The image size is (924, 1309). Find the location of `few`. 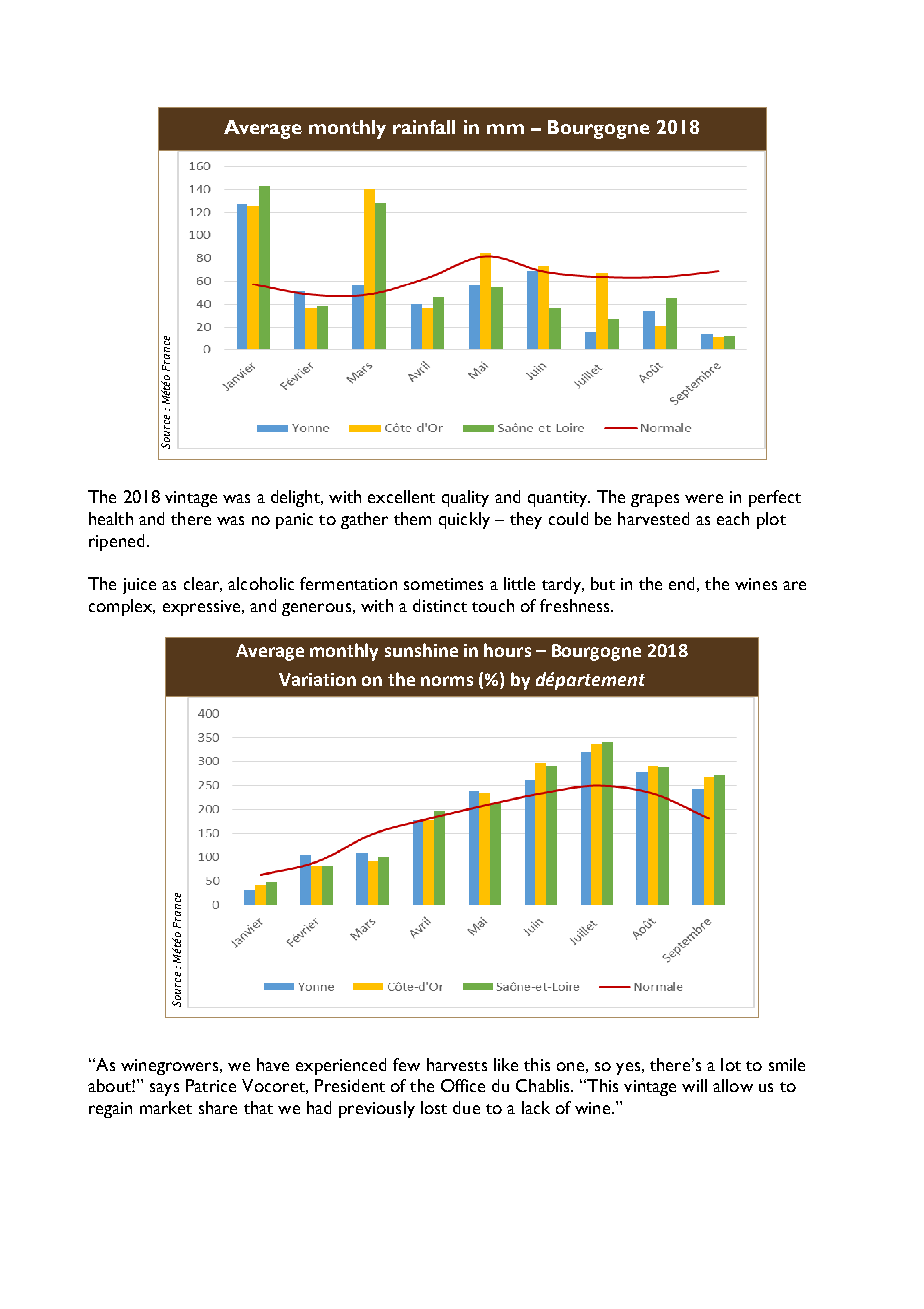

few is located at coordinates (406, 1064).
